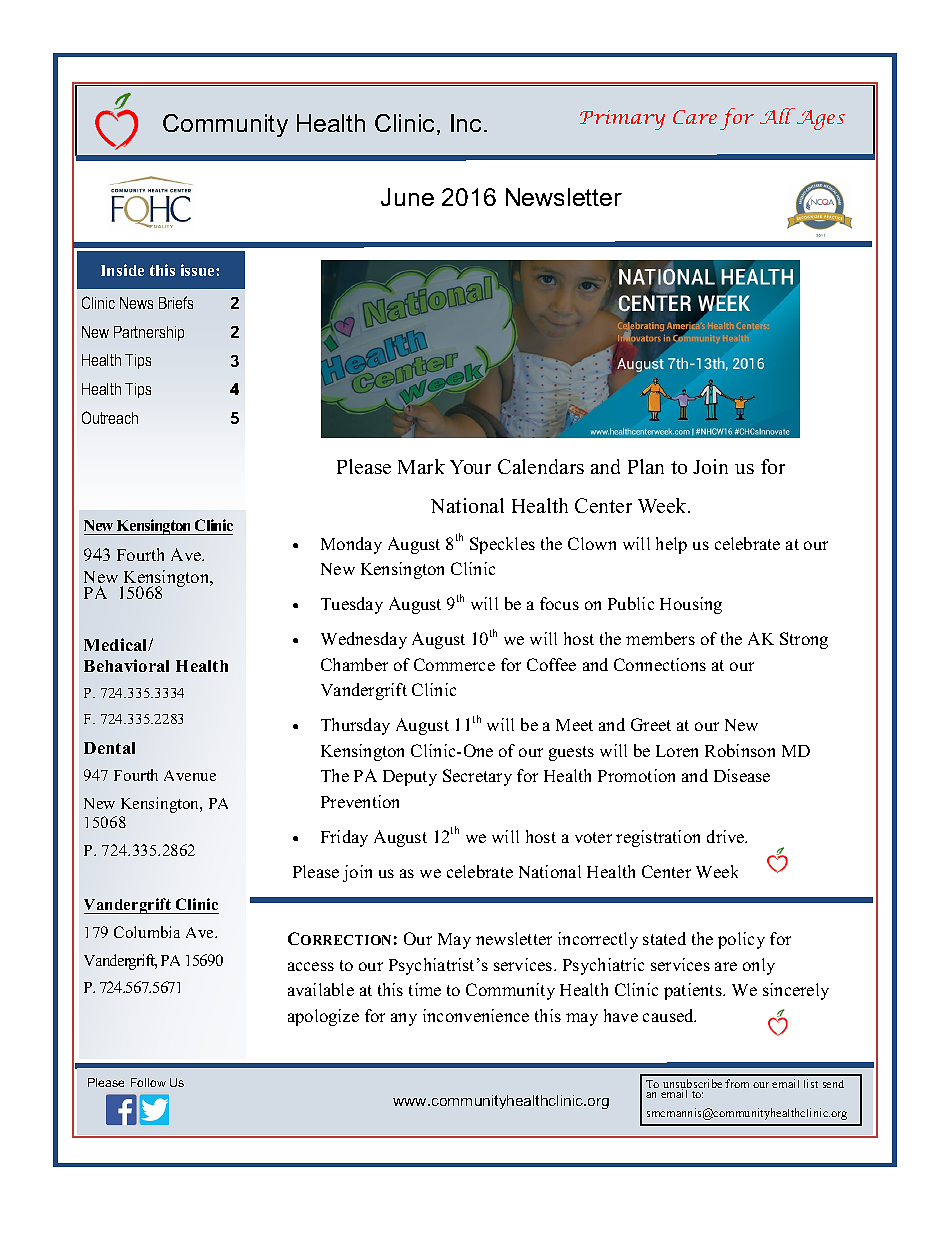 The image size is (952, 1233). Describe the element at coordinates (476, 1015) in the page. I see `inconvenience` at that location.
